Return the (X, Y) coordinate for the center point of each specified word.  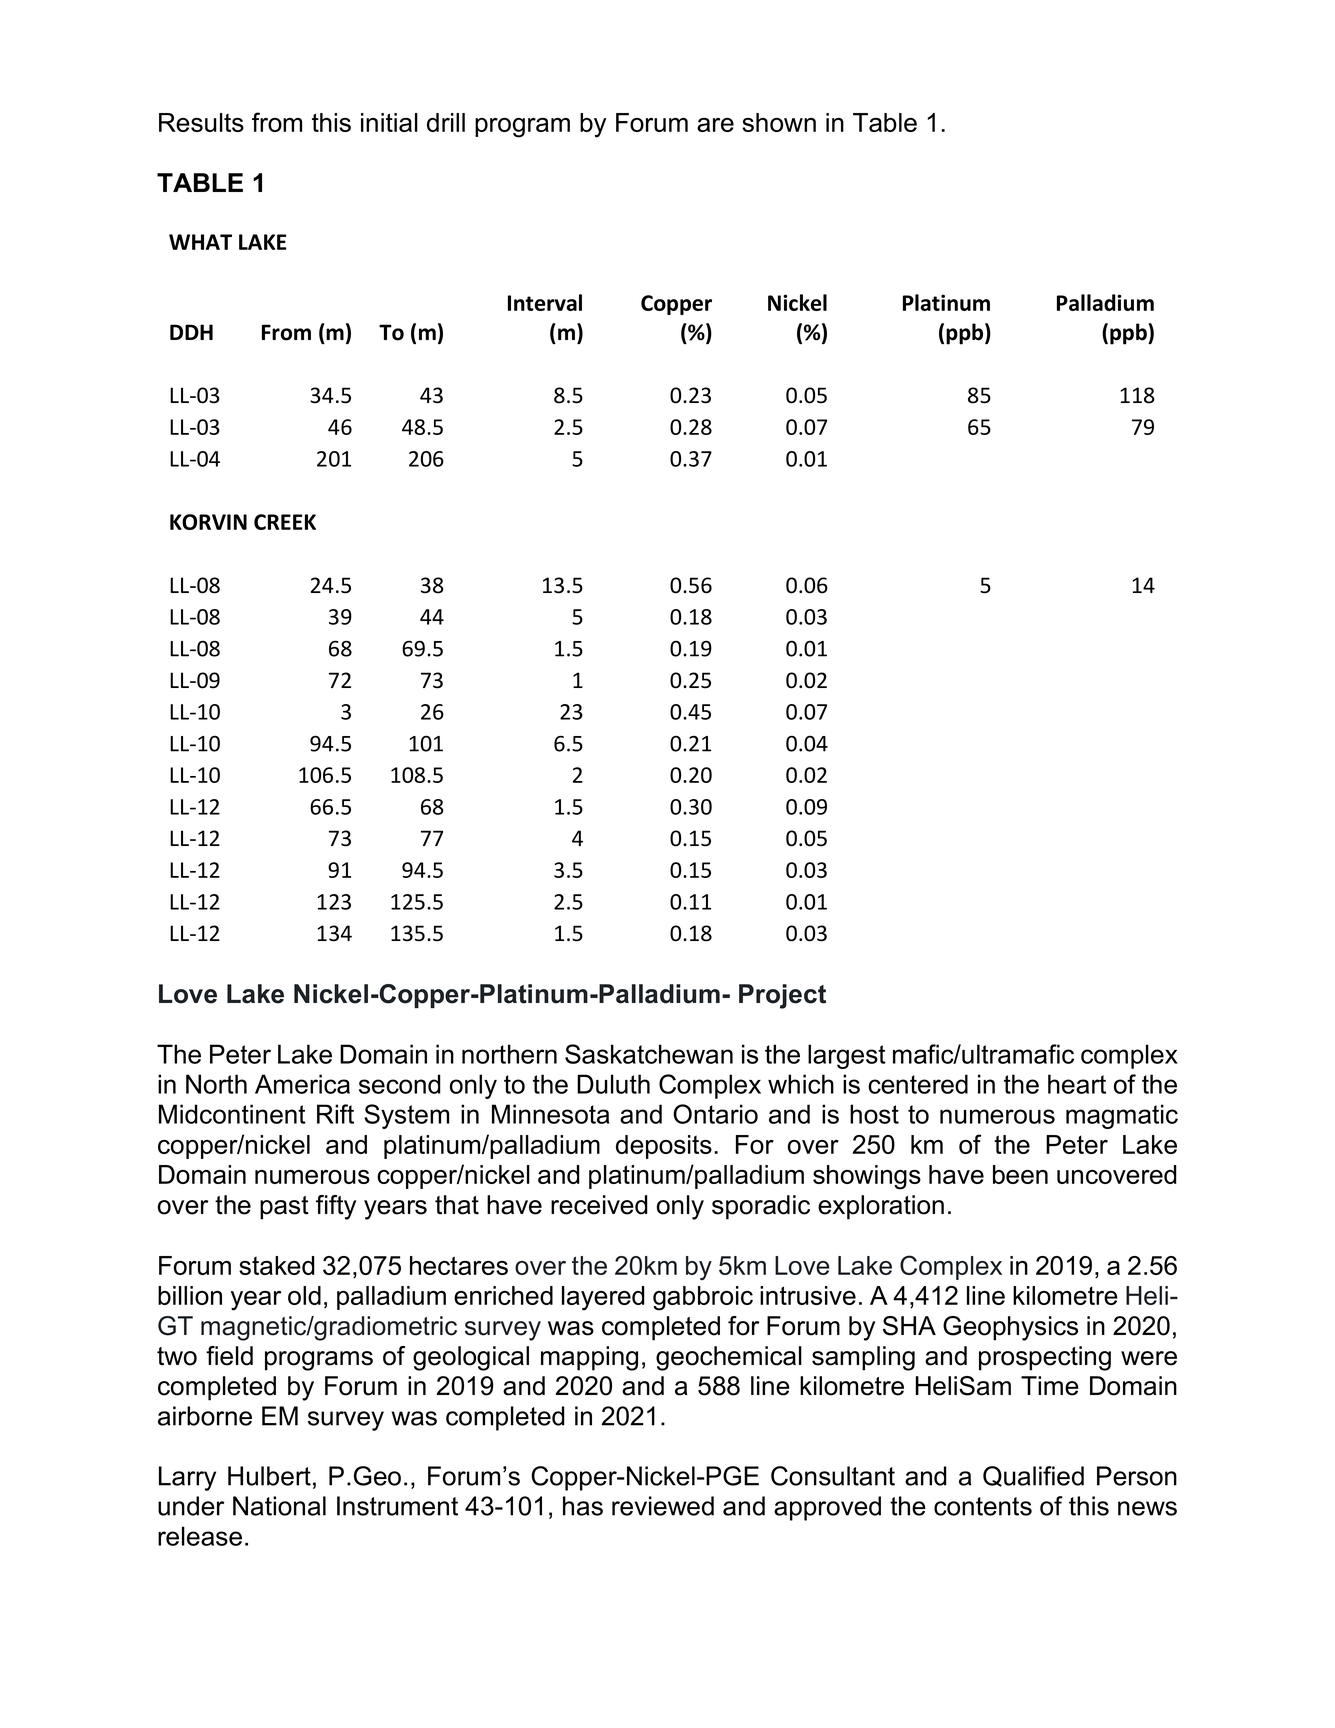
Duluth (613, 1084)
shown (779, 122)
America (302, 1084)
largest (847, 1056)
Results (201, 122)
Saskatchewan (649, 1054)
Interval (545, 302)
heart (1077, 1084)
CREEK (285, 522)
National (279, 1506)
